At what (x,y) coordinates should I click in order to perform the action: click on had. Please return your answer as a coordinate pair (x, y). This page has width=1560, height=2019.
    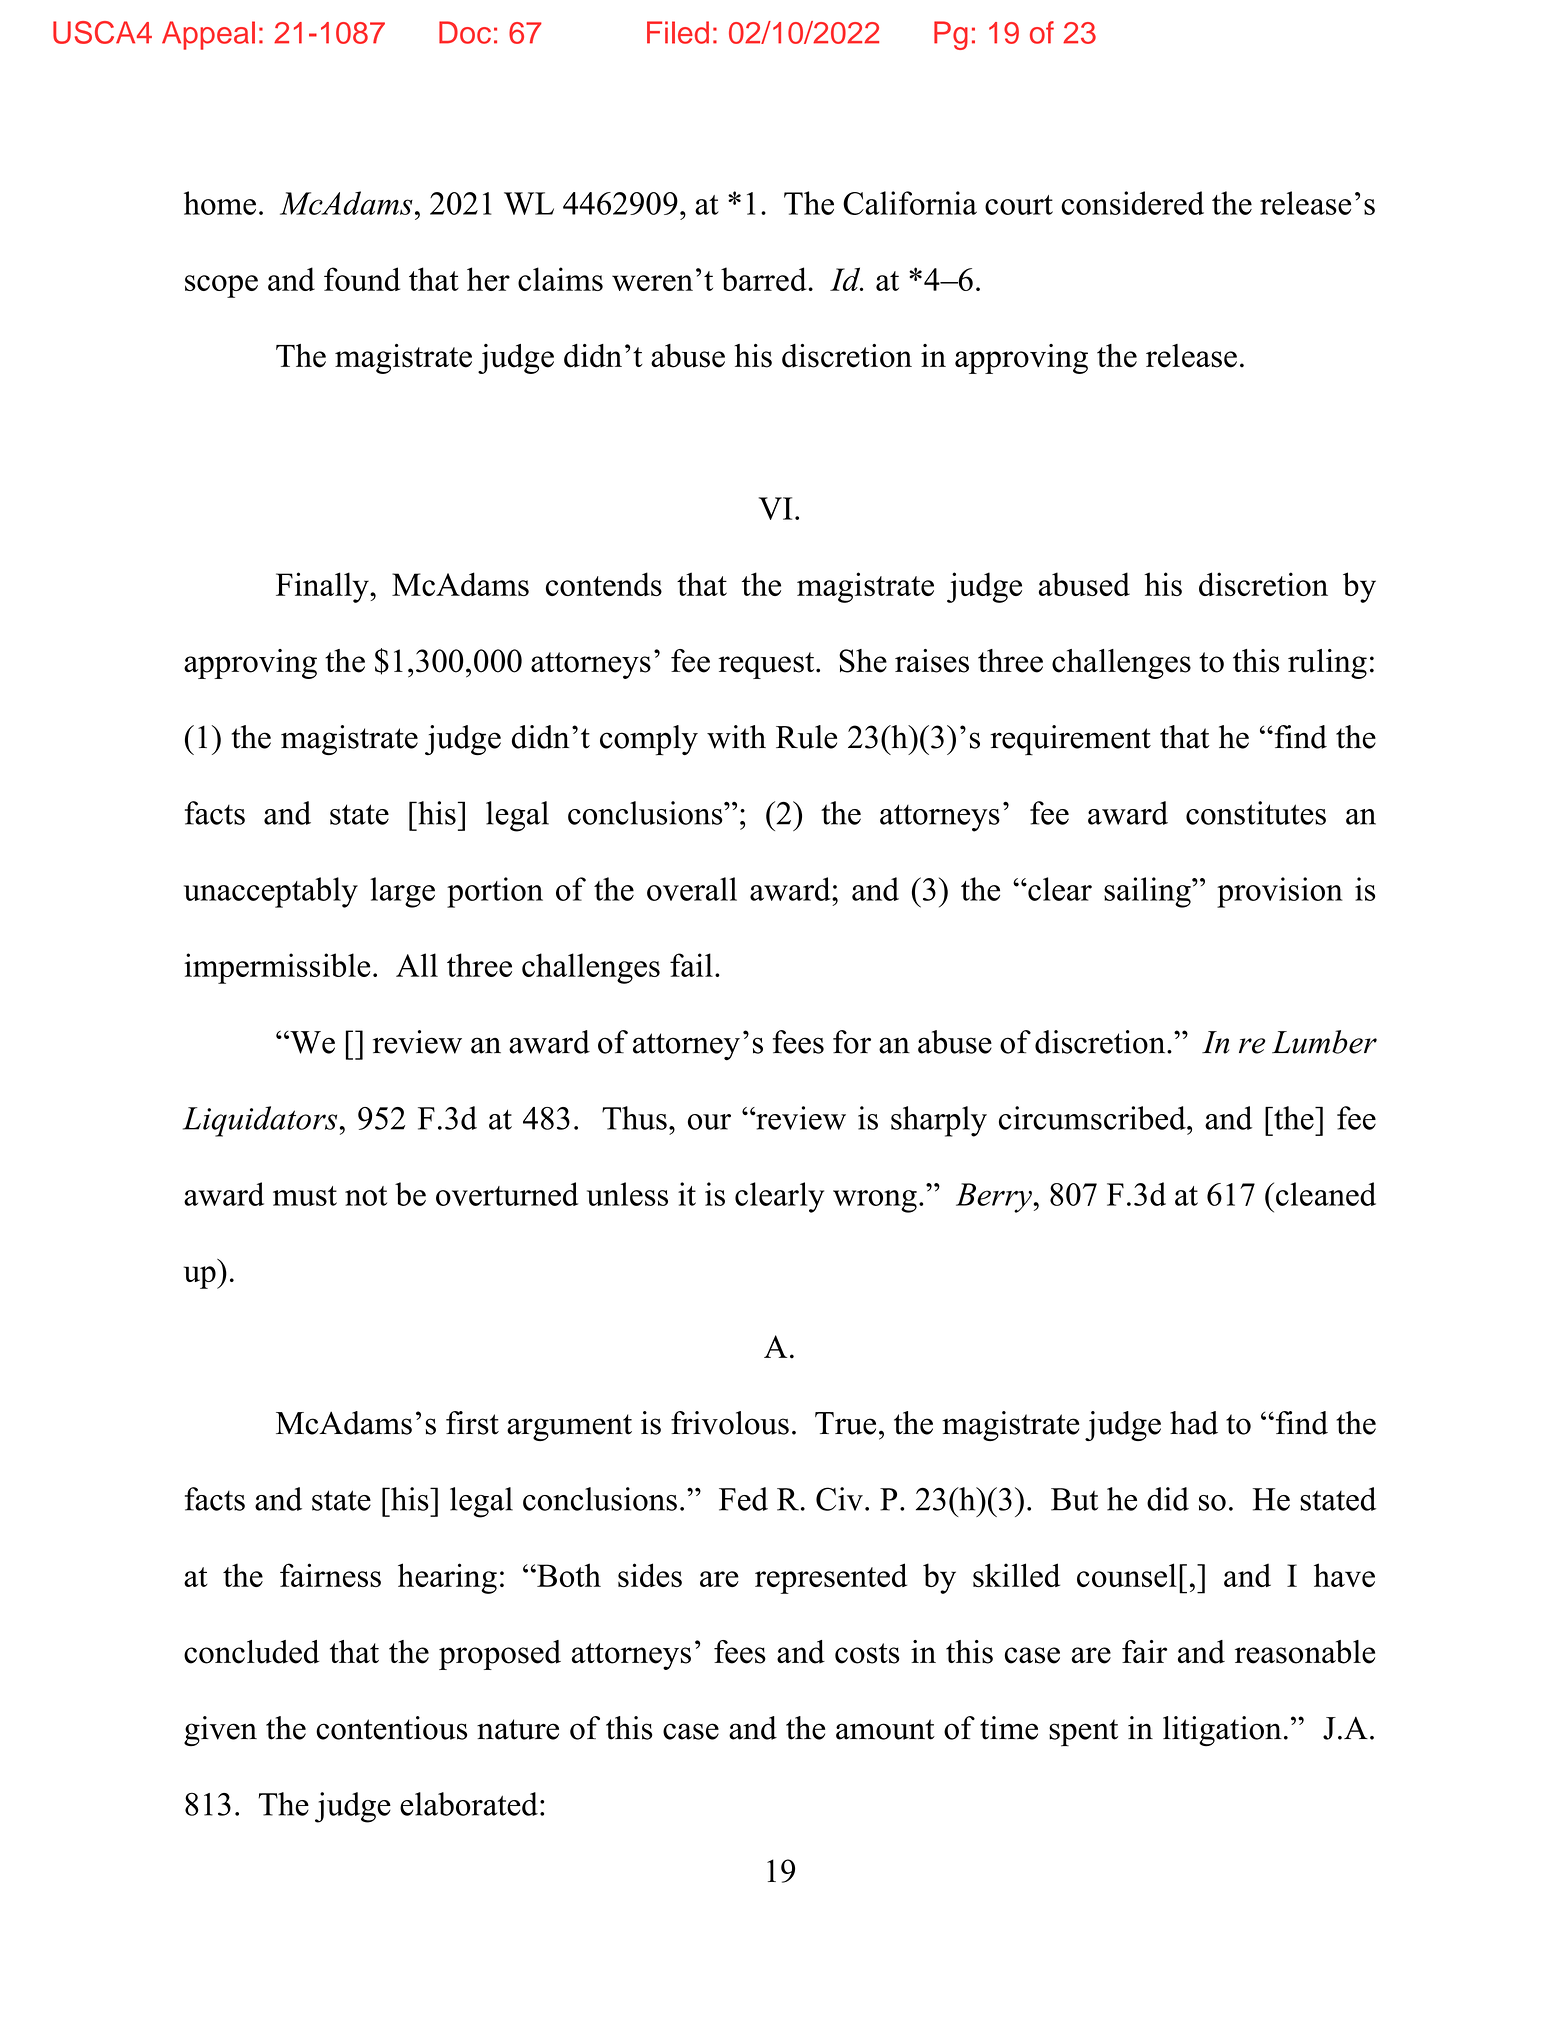
    Looking at the image, I should click on (1194, 1423).
